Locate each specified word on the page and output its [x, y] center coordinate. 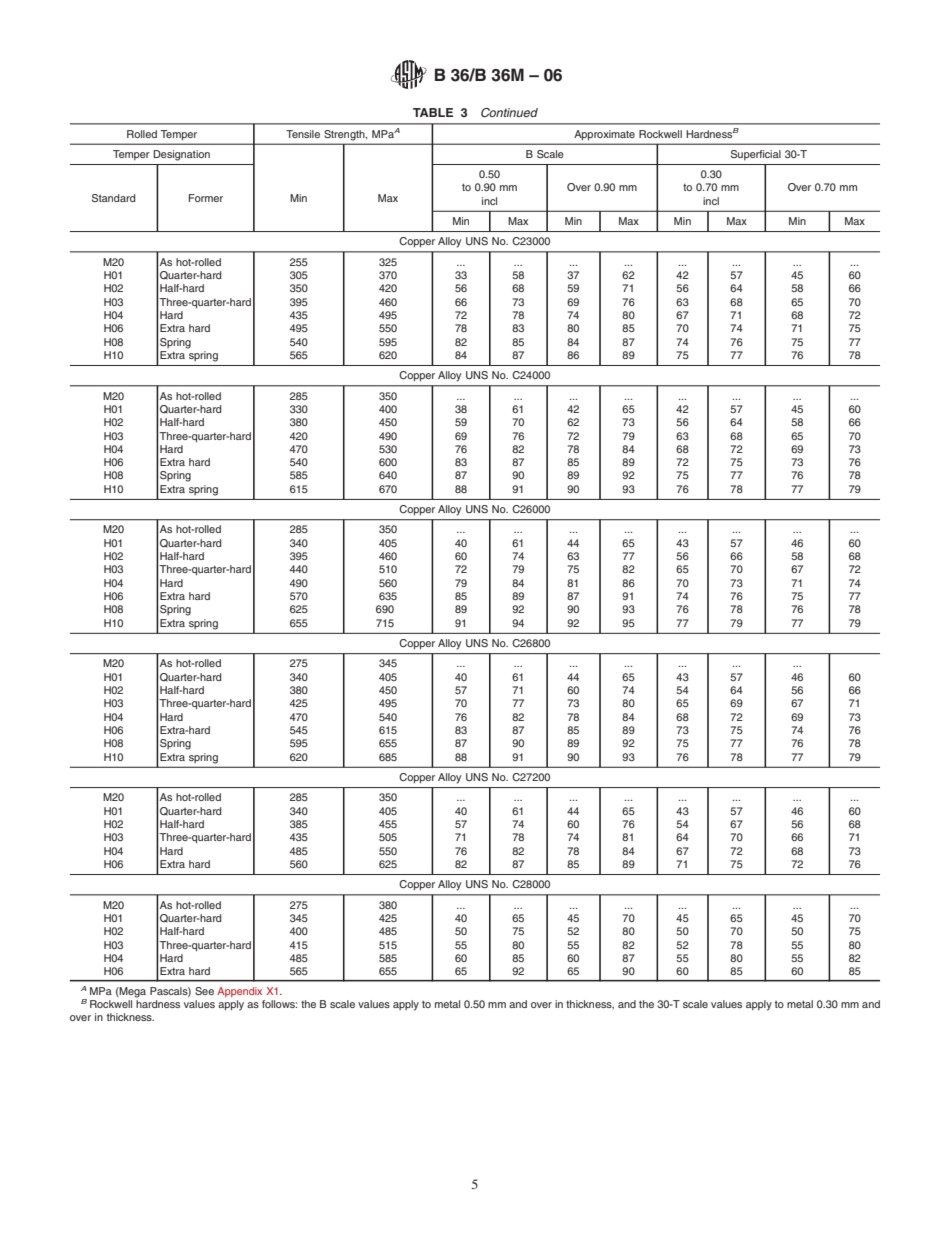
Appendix [239, 992]
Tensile [303, 134]
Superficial [756, 155]
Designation [181, 155]
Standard [113, 198]
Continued [509, 113]
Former [206, 198]
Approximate [604, 135]
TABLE [433, 112]
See [204, 991]
